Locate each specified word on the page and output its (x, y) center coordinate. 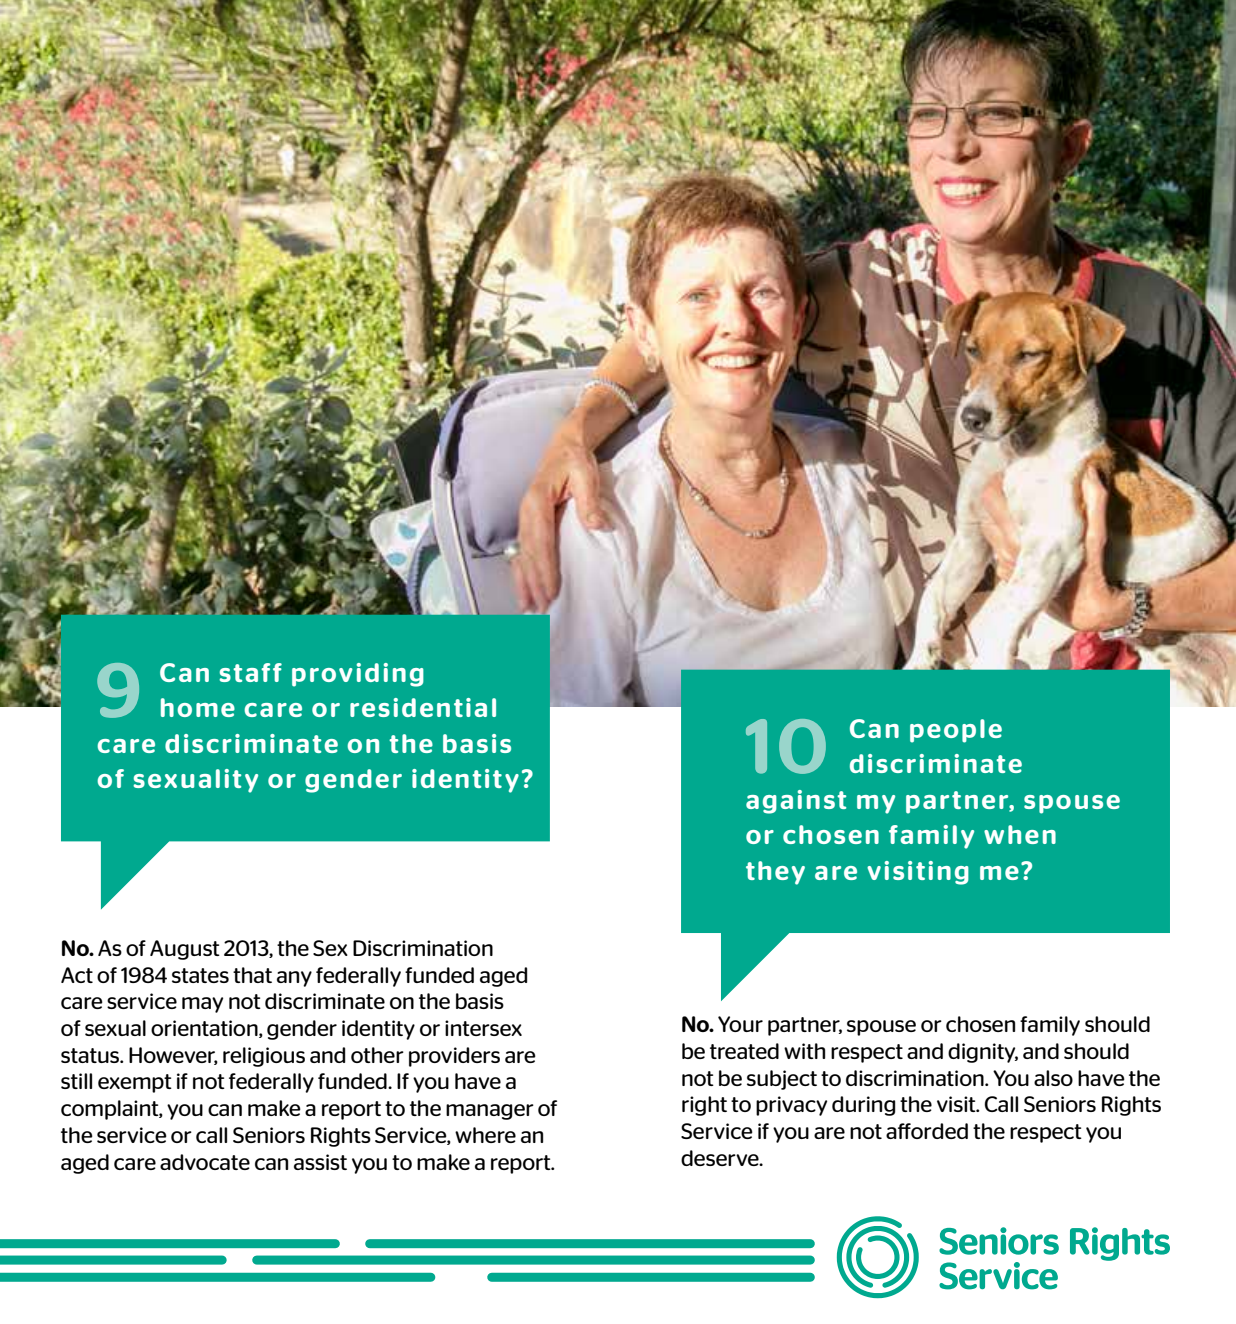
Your (740, 1024)
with (804, 1051)
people (956, 731)
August (185, 950)
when (1020, 834)
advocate (205, 1162)
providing (358, 675)
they (775, 873)
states (200, 975)
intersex (483, 1028)
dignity (983, 1053)
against (796, 802)
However (173, 1056)
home (198, 707)
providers (454, 1057)
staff (250, 672)
